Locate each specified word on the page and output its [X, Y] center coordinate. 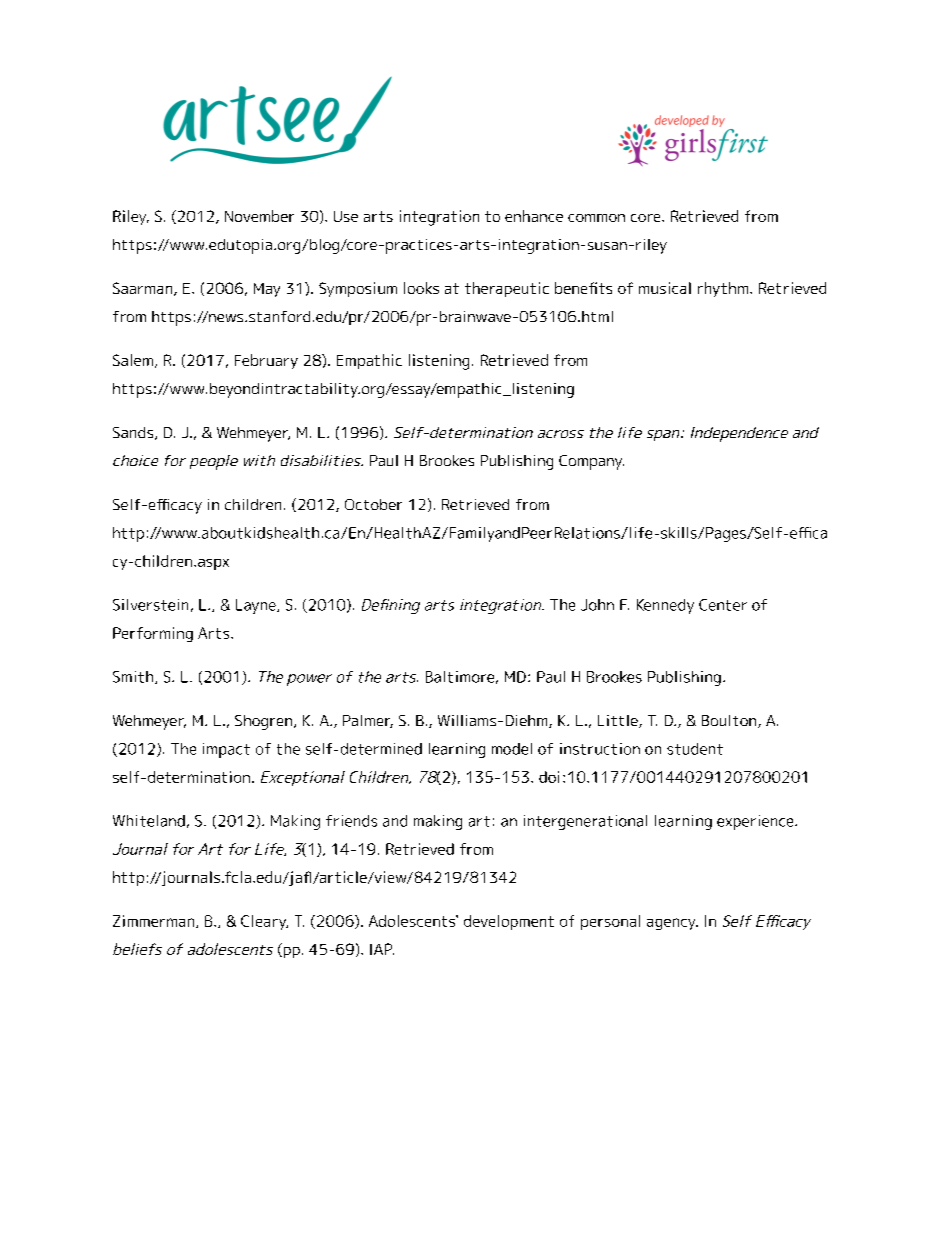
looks [421, 288]
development [509, 922]
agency [672, 924]
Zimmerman [155, 921]
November [259, 216]
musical [665, 288]
